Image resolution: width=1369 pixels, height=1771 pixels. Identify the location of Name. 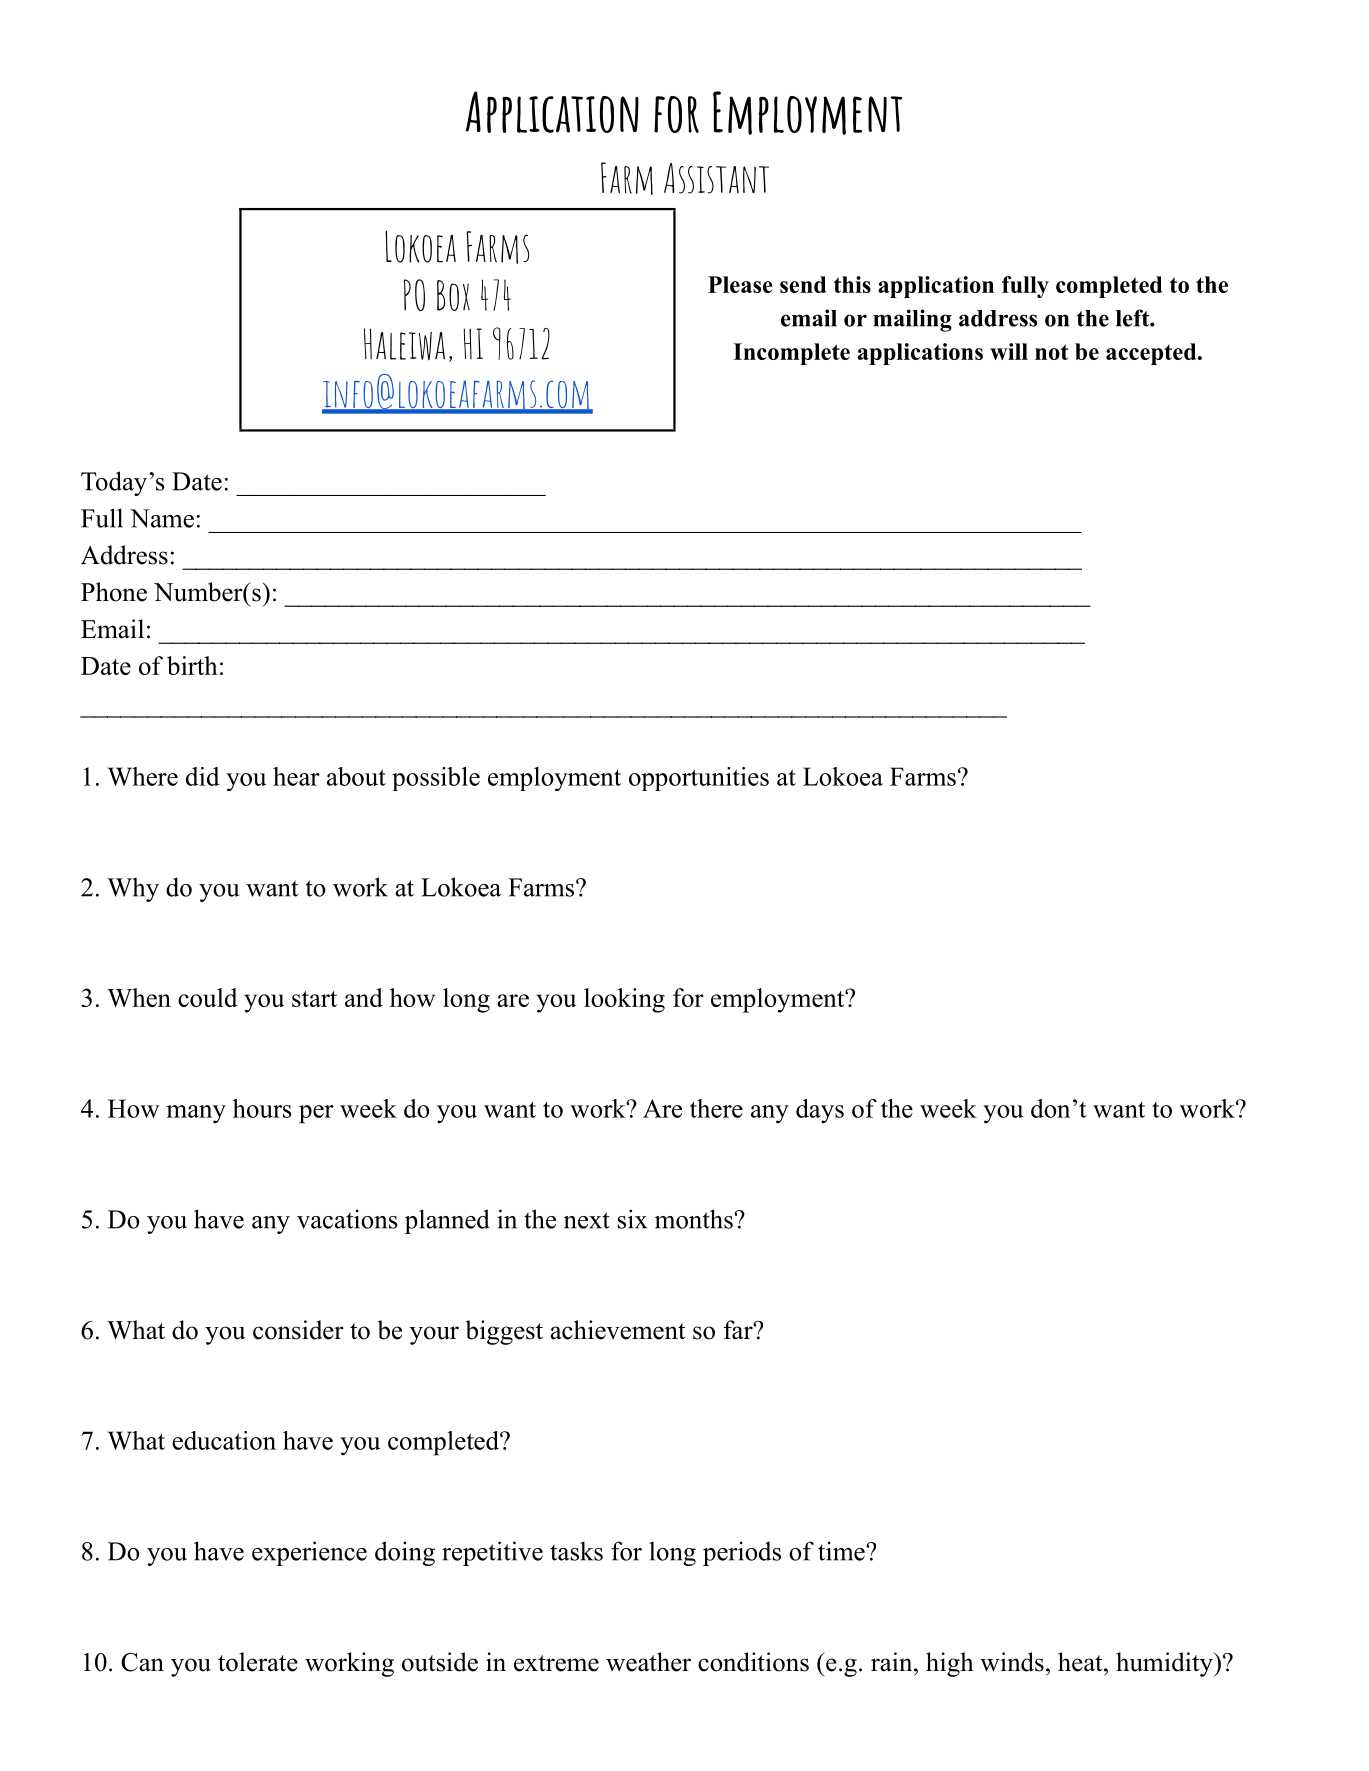
(162, 518).
